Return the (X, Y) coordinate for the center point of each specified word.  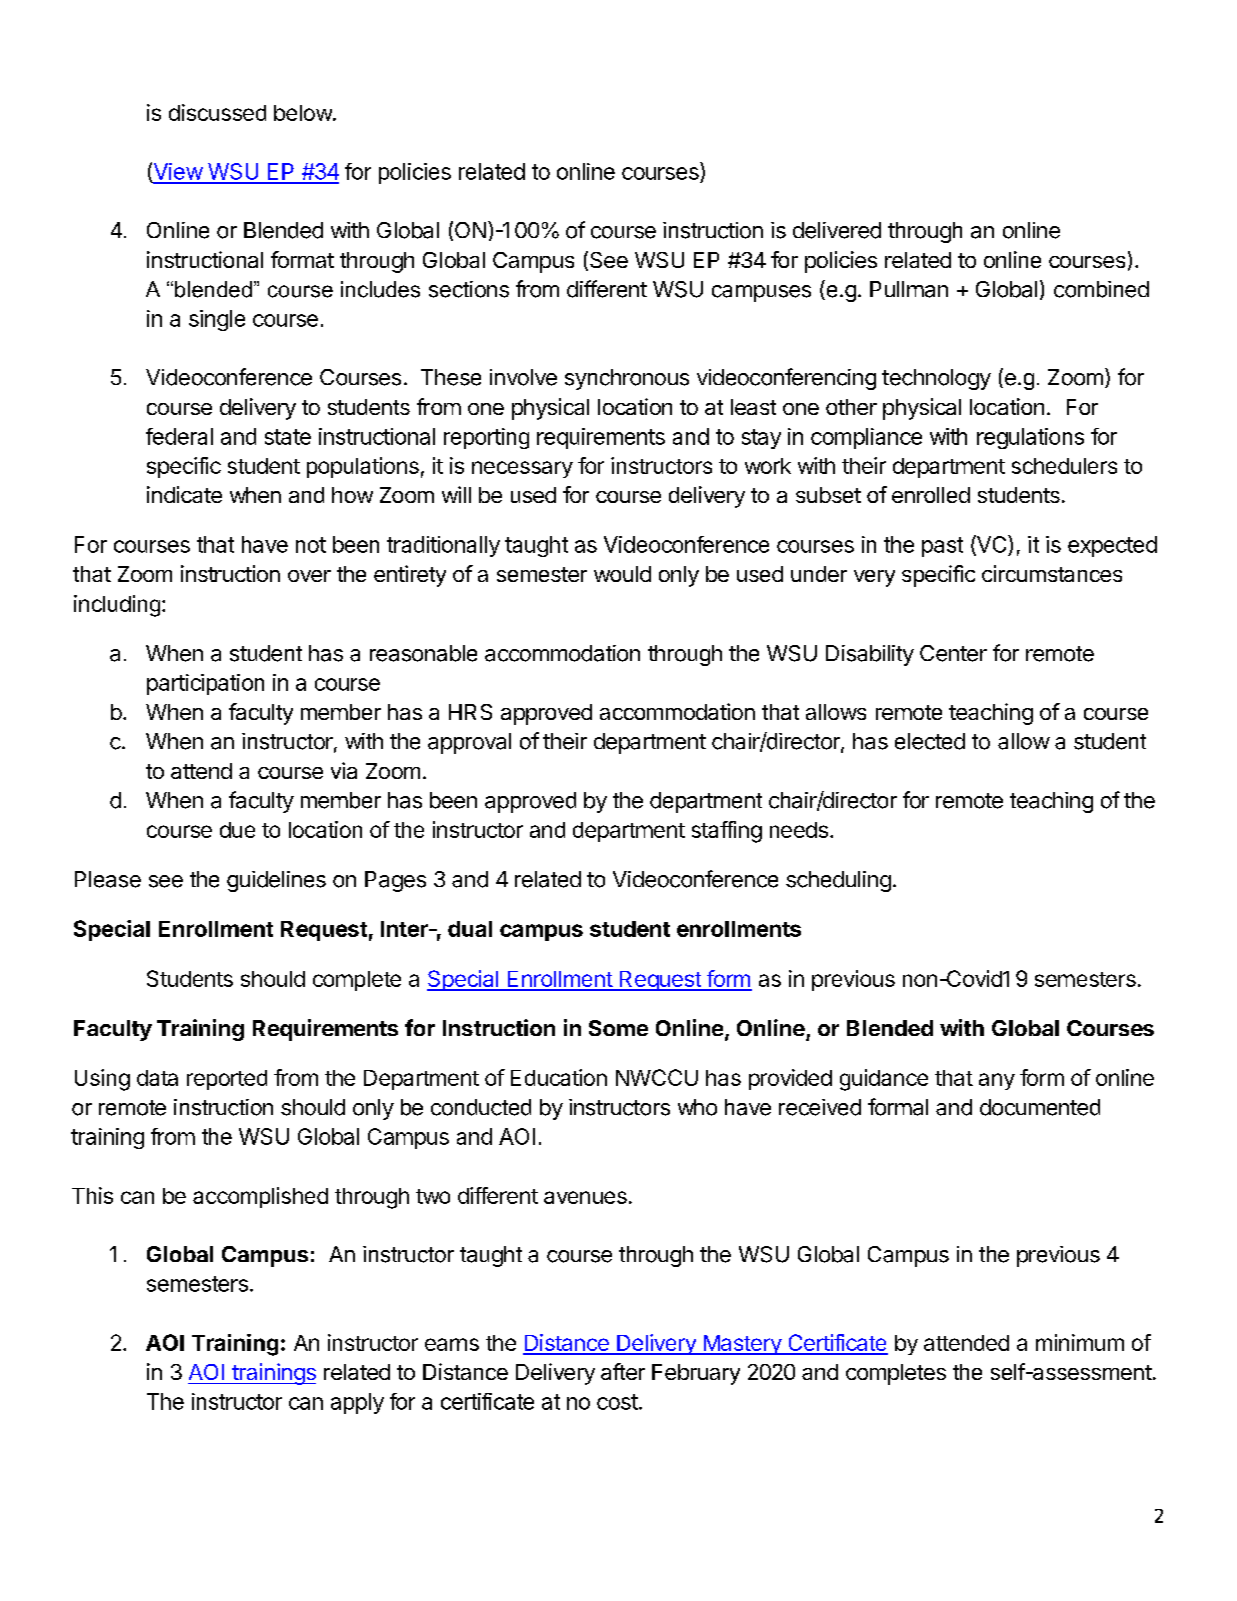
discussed (217, 112)
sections (469, 289)
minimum (1080, 1342)
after (623, 1371)
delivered (837, 230)
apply (357, 1403)
